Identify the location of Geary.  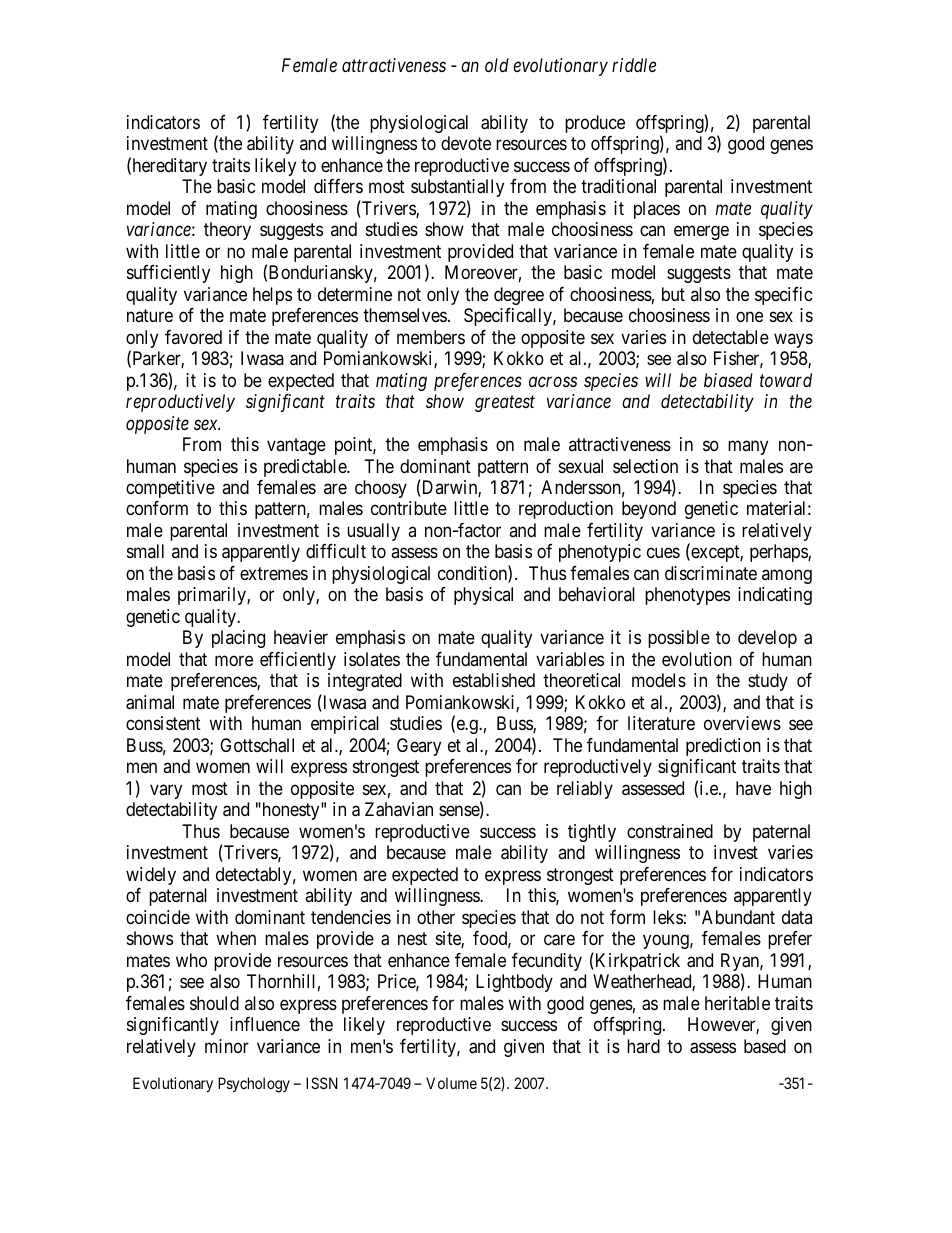
(419, 747).
